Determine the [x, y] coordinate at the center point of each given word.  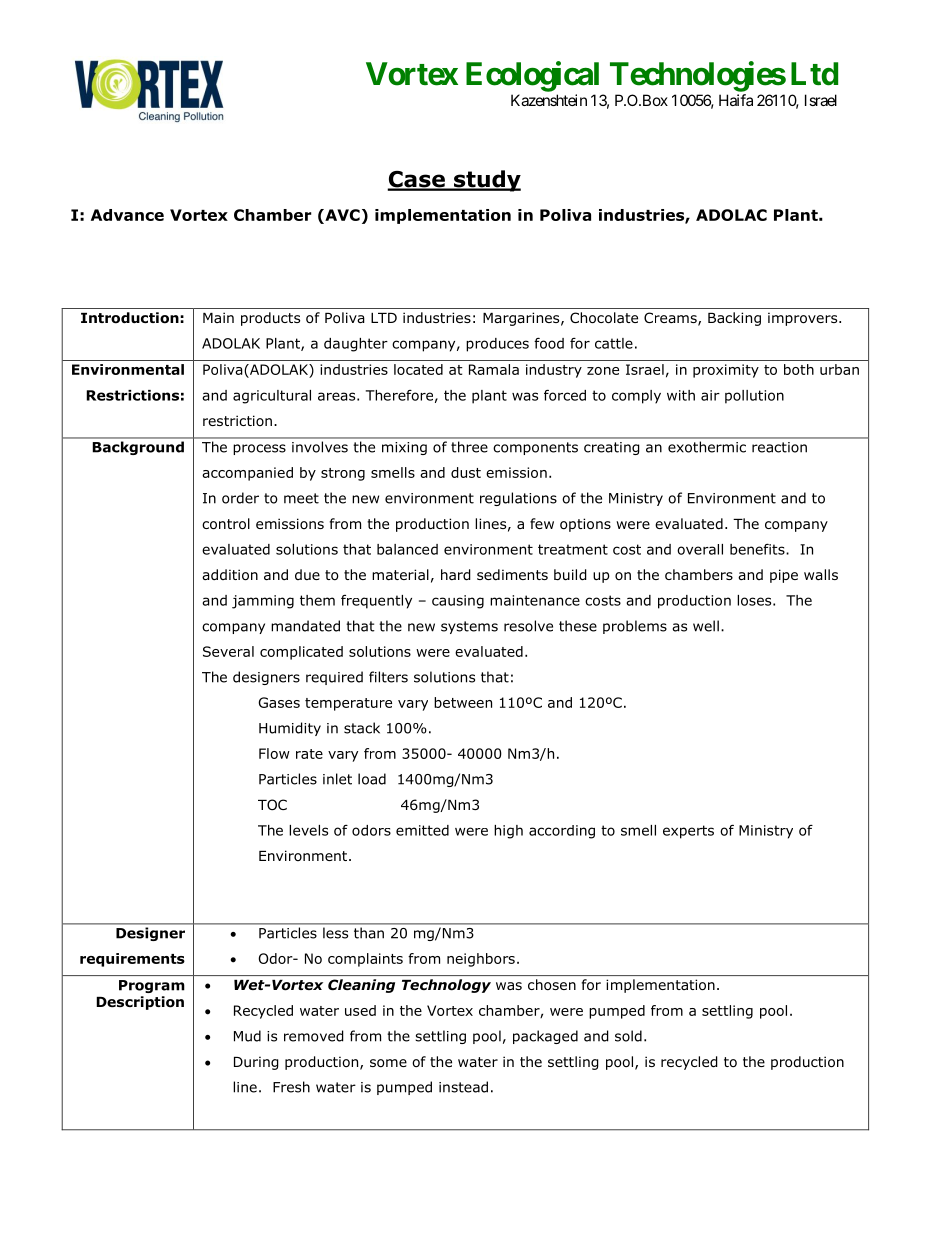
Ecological [532, 76]
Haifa [736, 100]
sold [628, 1036]
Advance [127, 215]
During [256, 1063]
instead [463, 1087]
